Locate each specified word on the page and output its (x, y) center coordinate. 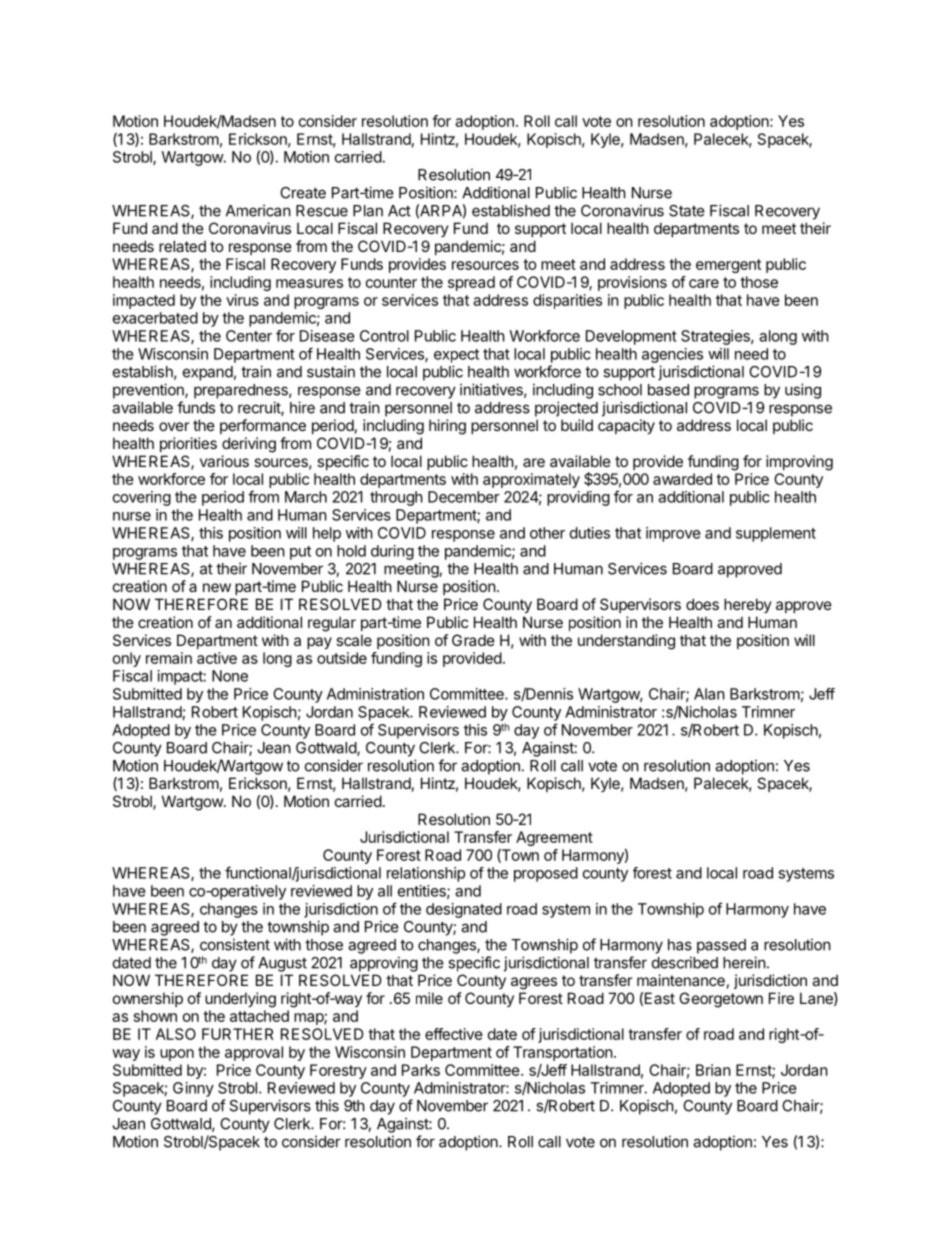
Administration (375, 694)
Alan (709, 694)
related (182, 246)
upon (177, 1055)
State (687, 211)
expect (456, 356)
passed (721, 946)
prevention (149, 391)
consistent (235, 944)
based (668, 390)
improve (673, 534)
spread (471, 283)
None (230, 676)
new (217, 587)
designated (464, 910)
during (392, 552)
